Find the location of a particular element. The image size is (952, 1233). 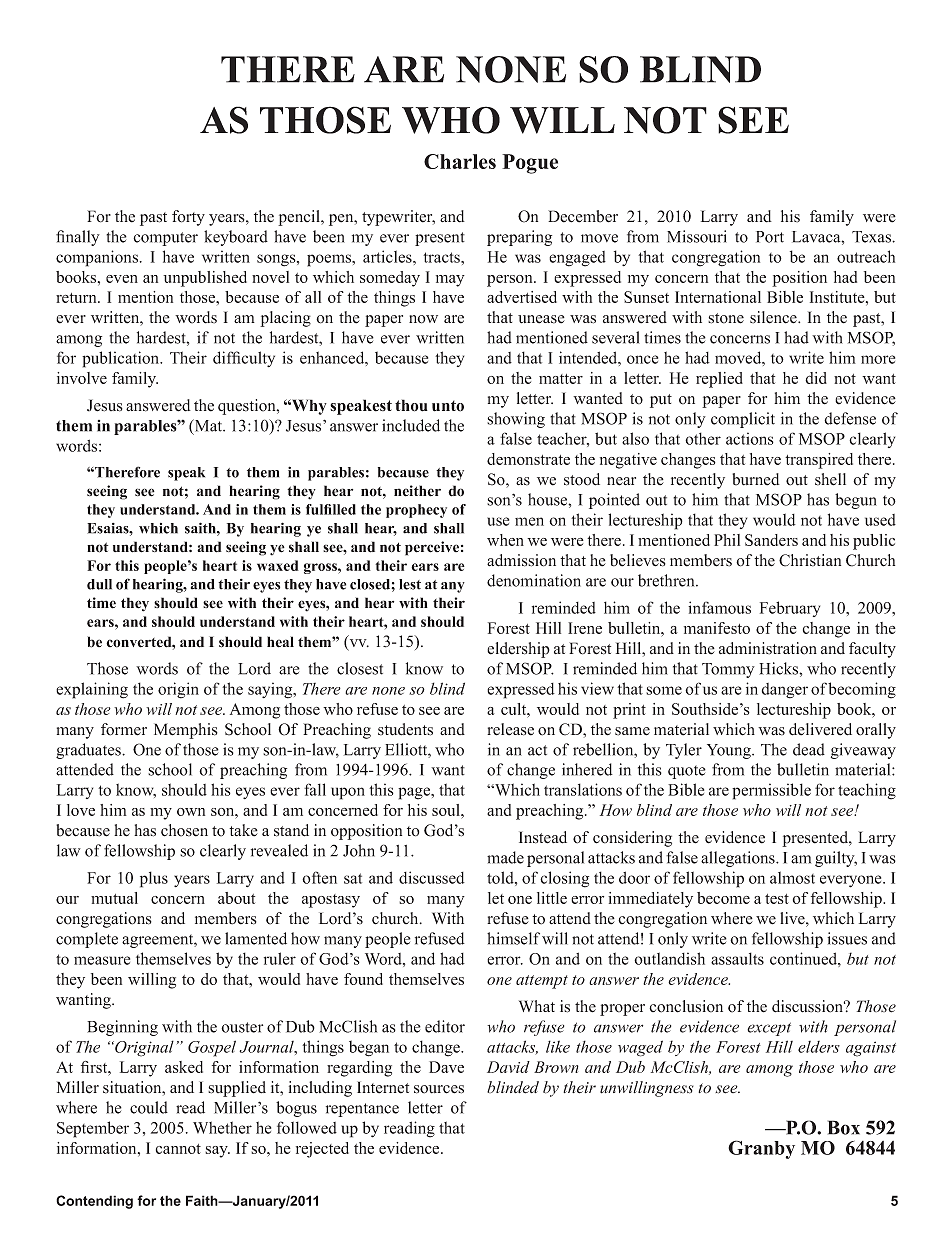

actions is located at coordinates (750, 438).
